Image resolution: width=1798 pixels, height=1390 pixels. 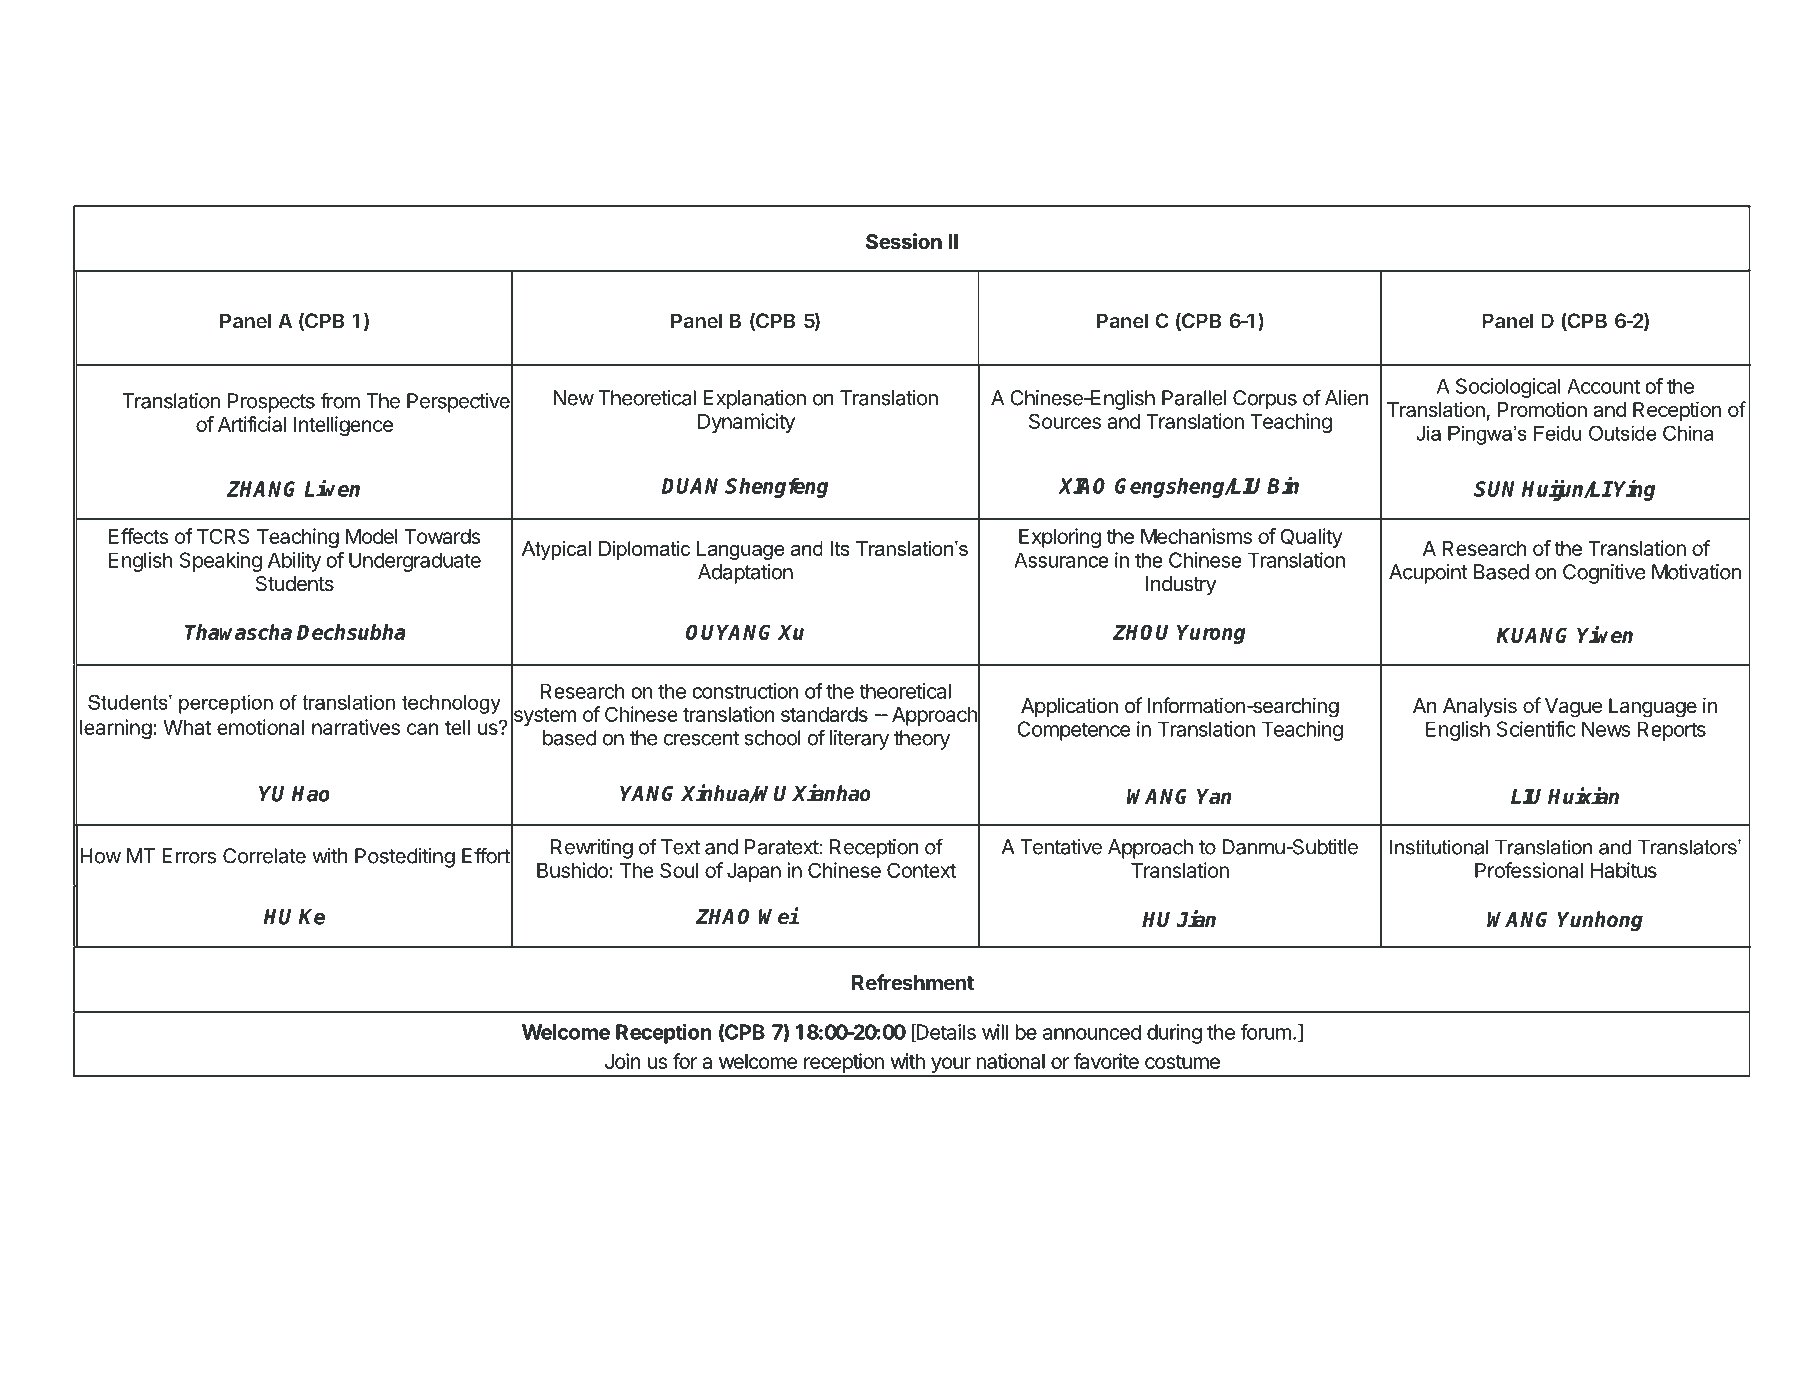 What do you see at coordinates (840, 548) in the document?
I see `Its` at bounding box center [840, 548].
